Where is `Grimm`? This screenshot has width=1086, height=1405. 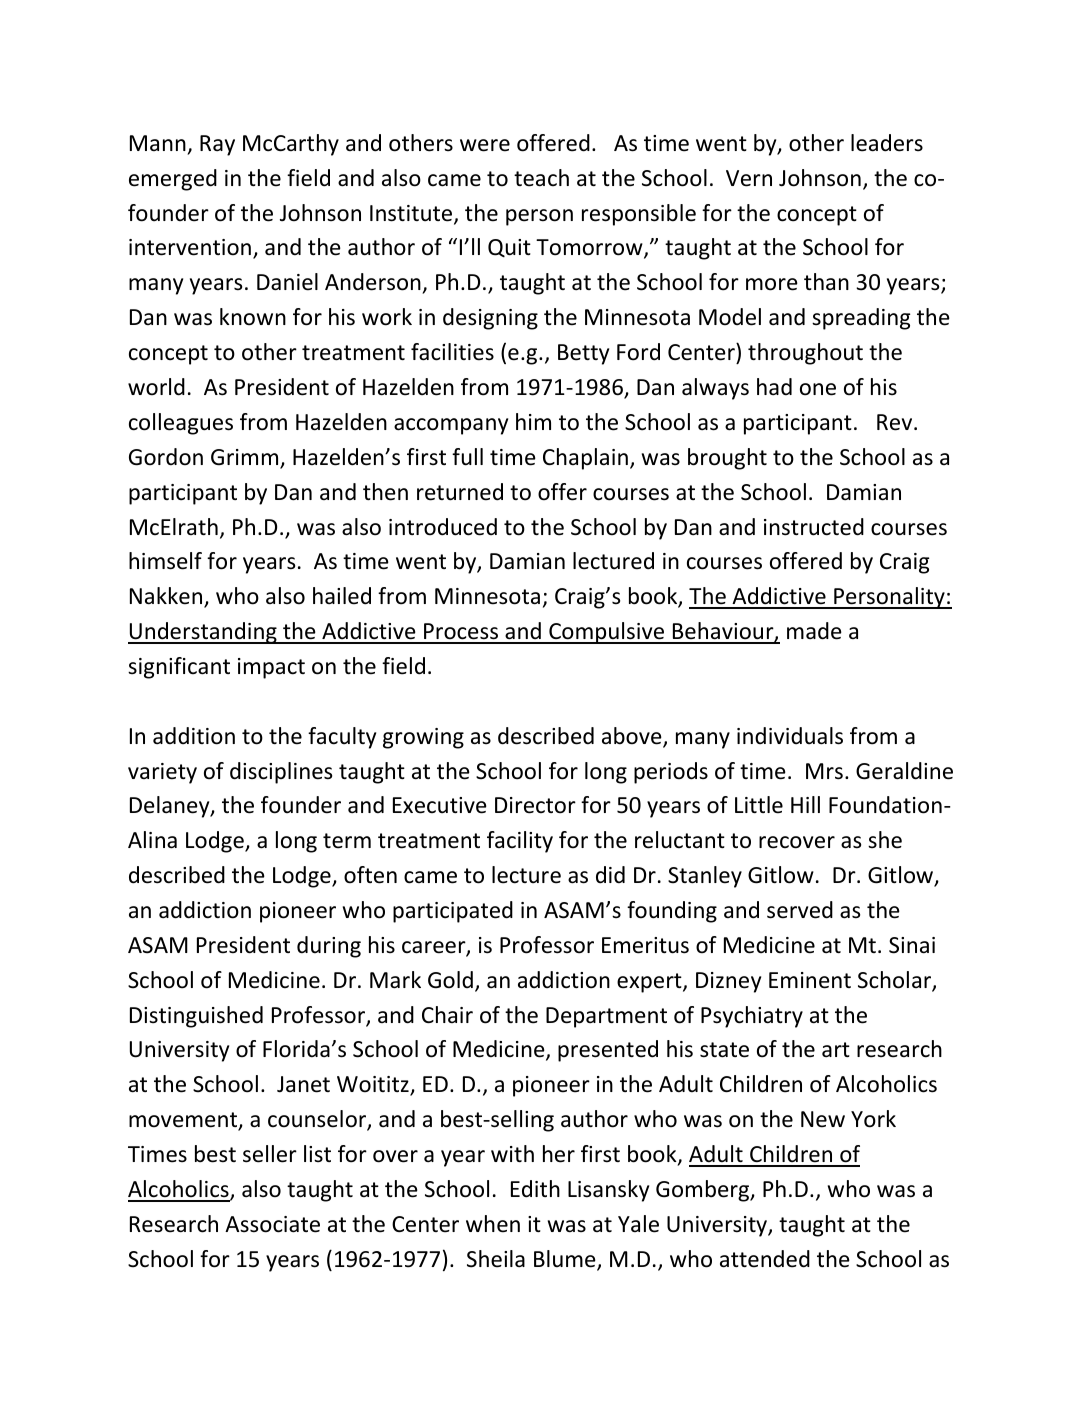 Grimm is located at coordinates (246, 458).
